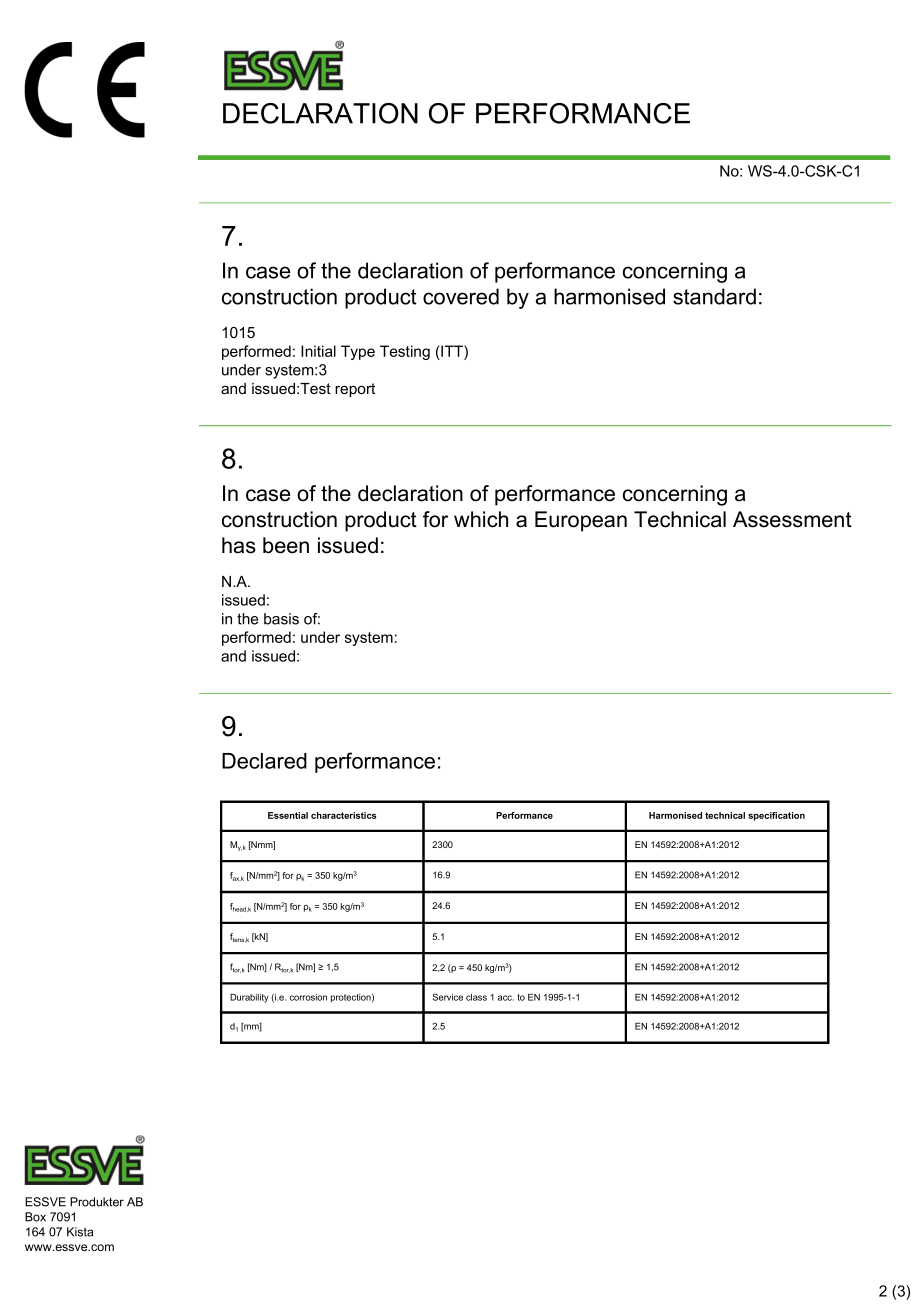 The width and height of the image is (924, 1308). I want to click on covered, so click(461, 296).
